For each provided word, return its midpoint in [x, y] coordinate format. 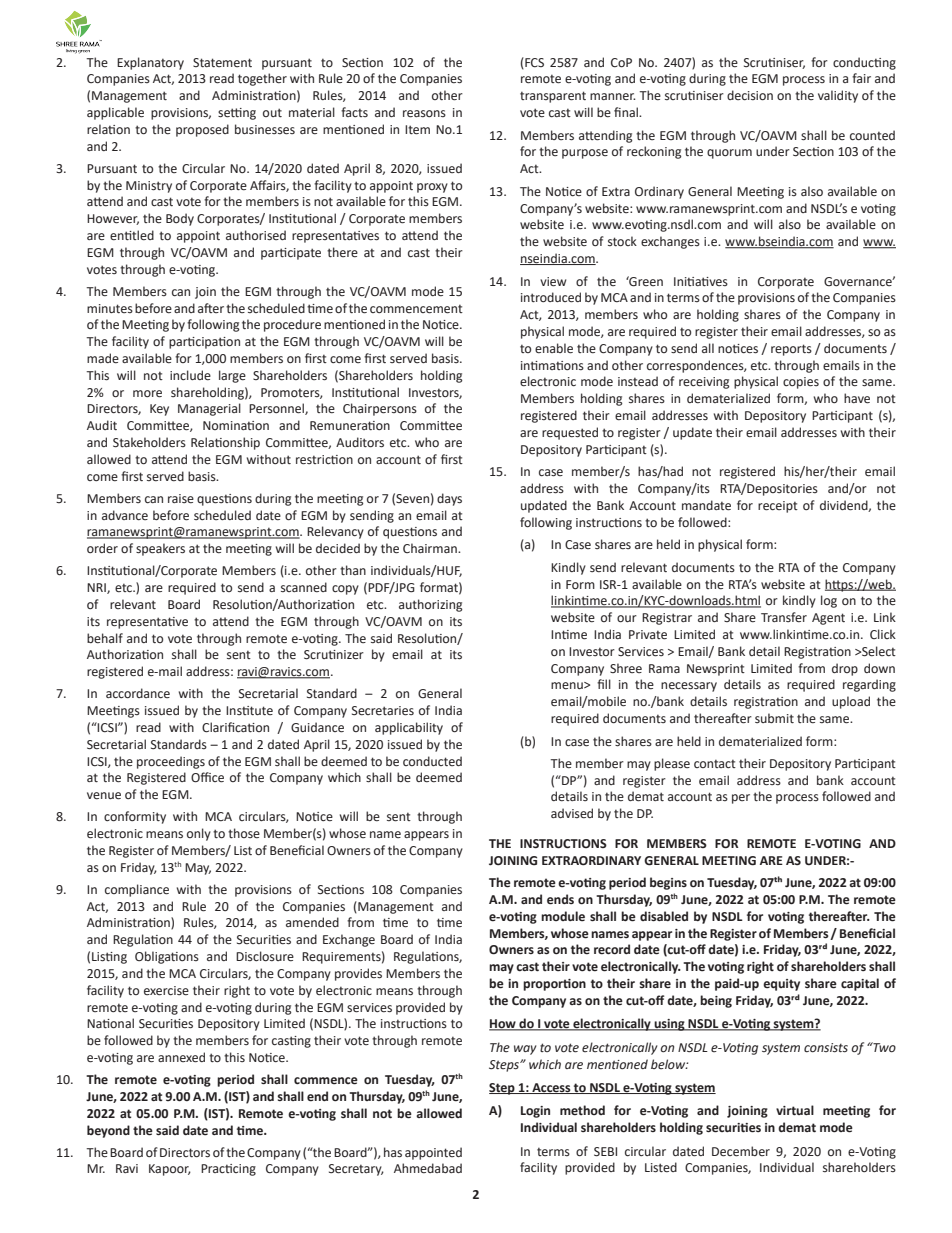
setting [237, 114]
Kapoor [170, 1170]
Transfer [784, 617]
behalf [105, 638]
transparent [553, 97]
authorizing [430, 605]
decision [750, 95]
